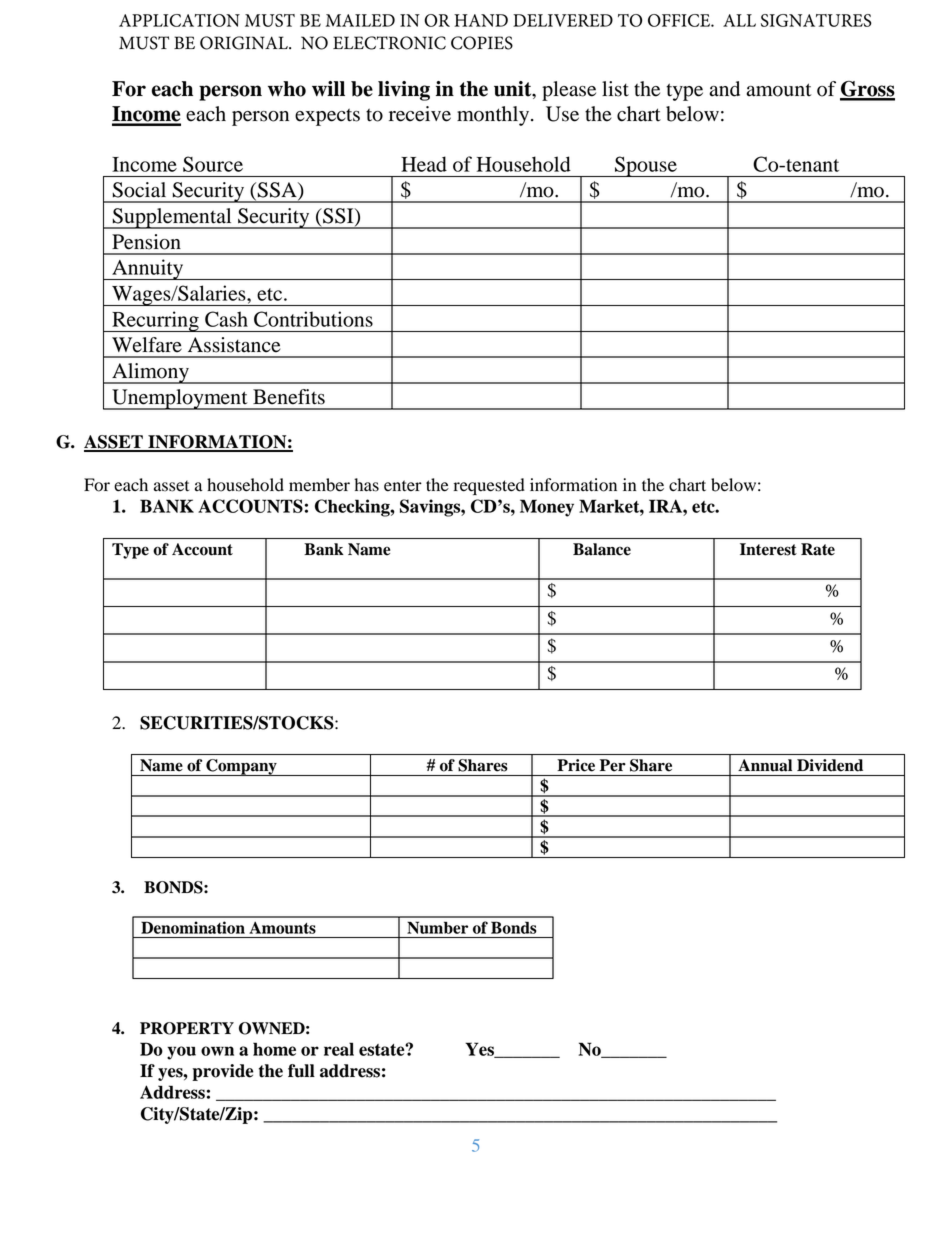  Describe the element at coordinates (646, 166) in the screenshot. I see `Spouse` at that location.
